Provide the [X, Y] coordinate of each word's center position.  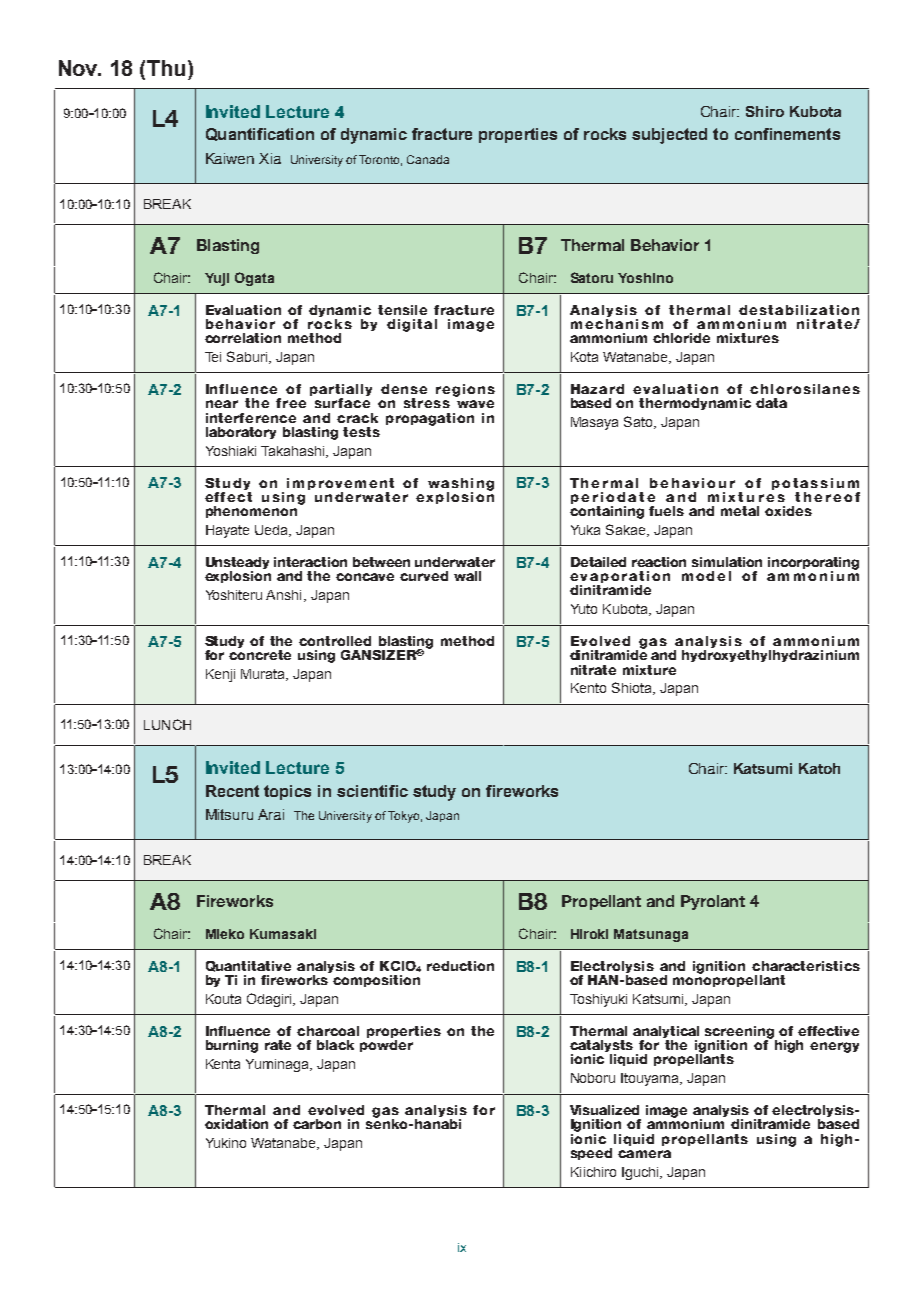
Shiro [765, 111]
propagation [430, 419]
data [771, 403]
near [222, 404]
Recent [232, 791]
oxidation [236, 1124]
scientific [372, 791]
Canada [428, 159]
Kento [588, 688]
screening [741, 1033]
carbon [317, 1124]
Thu [166, 68]
